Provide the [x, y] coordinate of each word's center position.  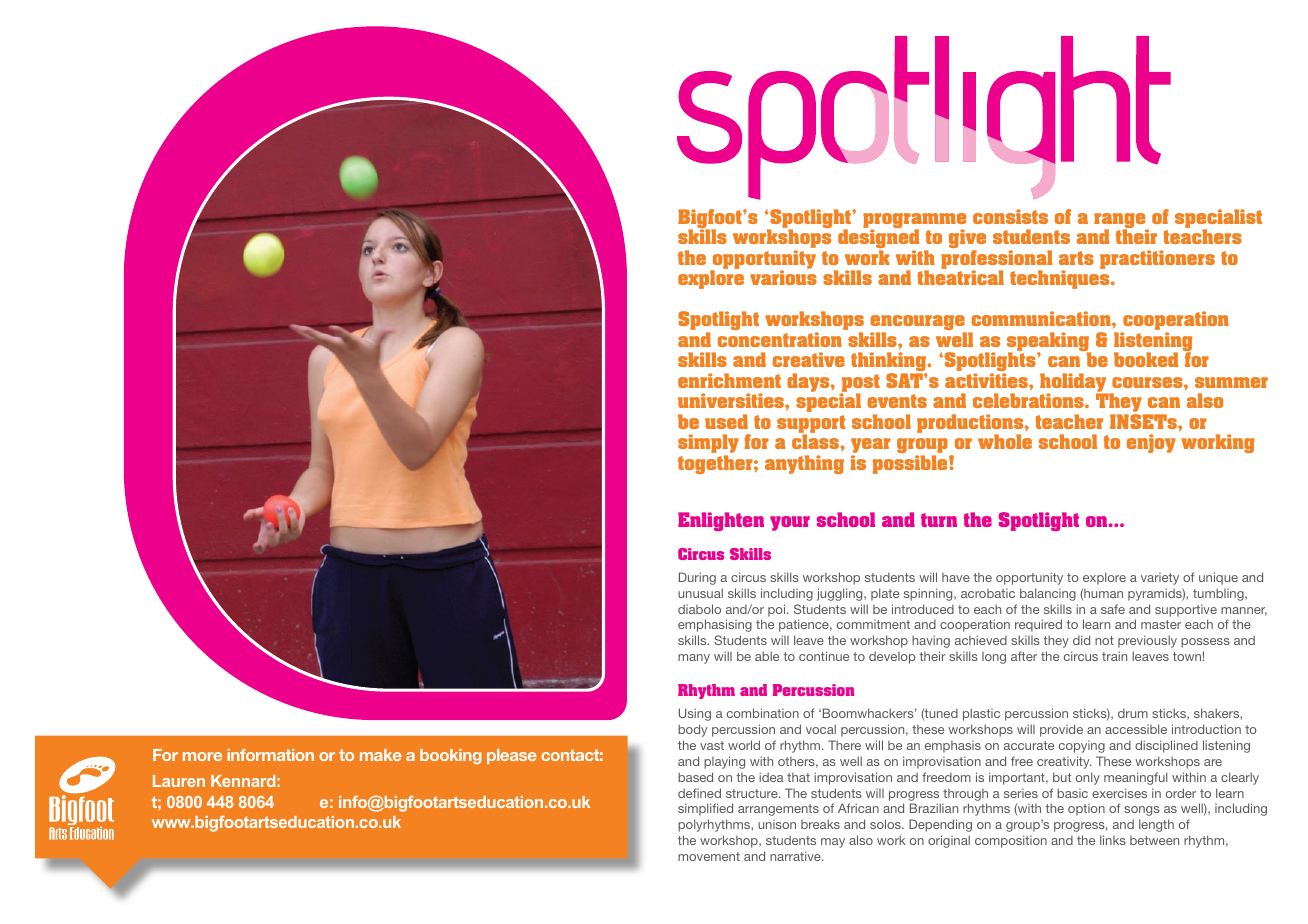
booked [1146, 359]
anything [804, 464]
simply [708, 445]
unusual [700, 593]
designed [878, 239]
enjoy [1151, 443]
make [381, 755]
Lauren [179, 781]
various [783, 276]
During [697, 578]
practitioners [1157, 259]
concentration [780, 339]
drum [1133, 713]
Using [695, 714]
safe [1113, 609]
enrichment [729, 380]
